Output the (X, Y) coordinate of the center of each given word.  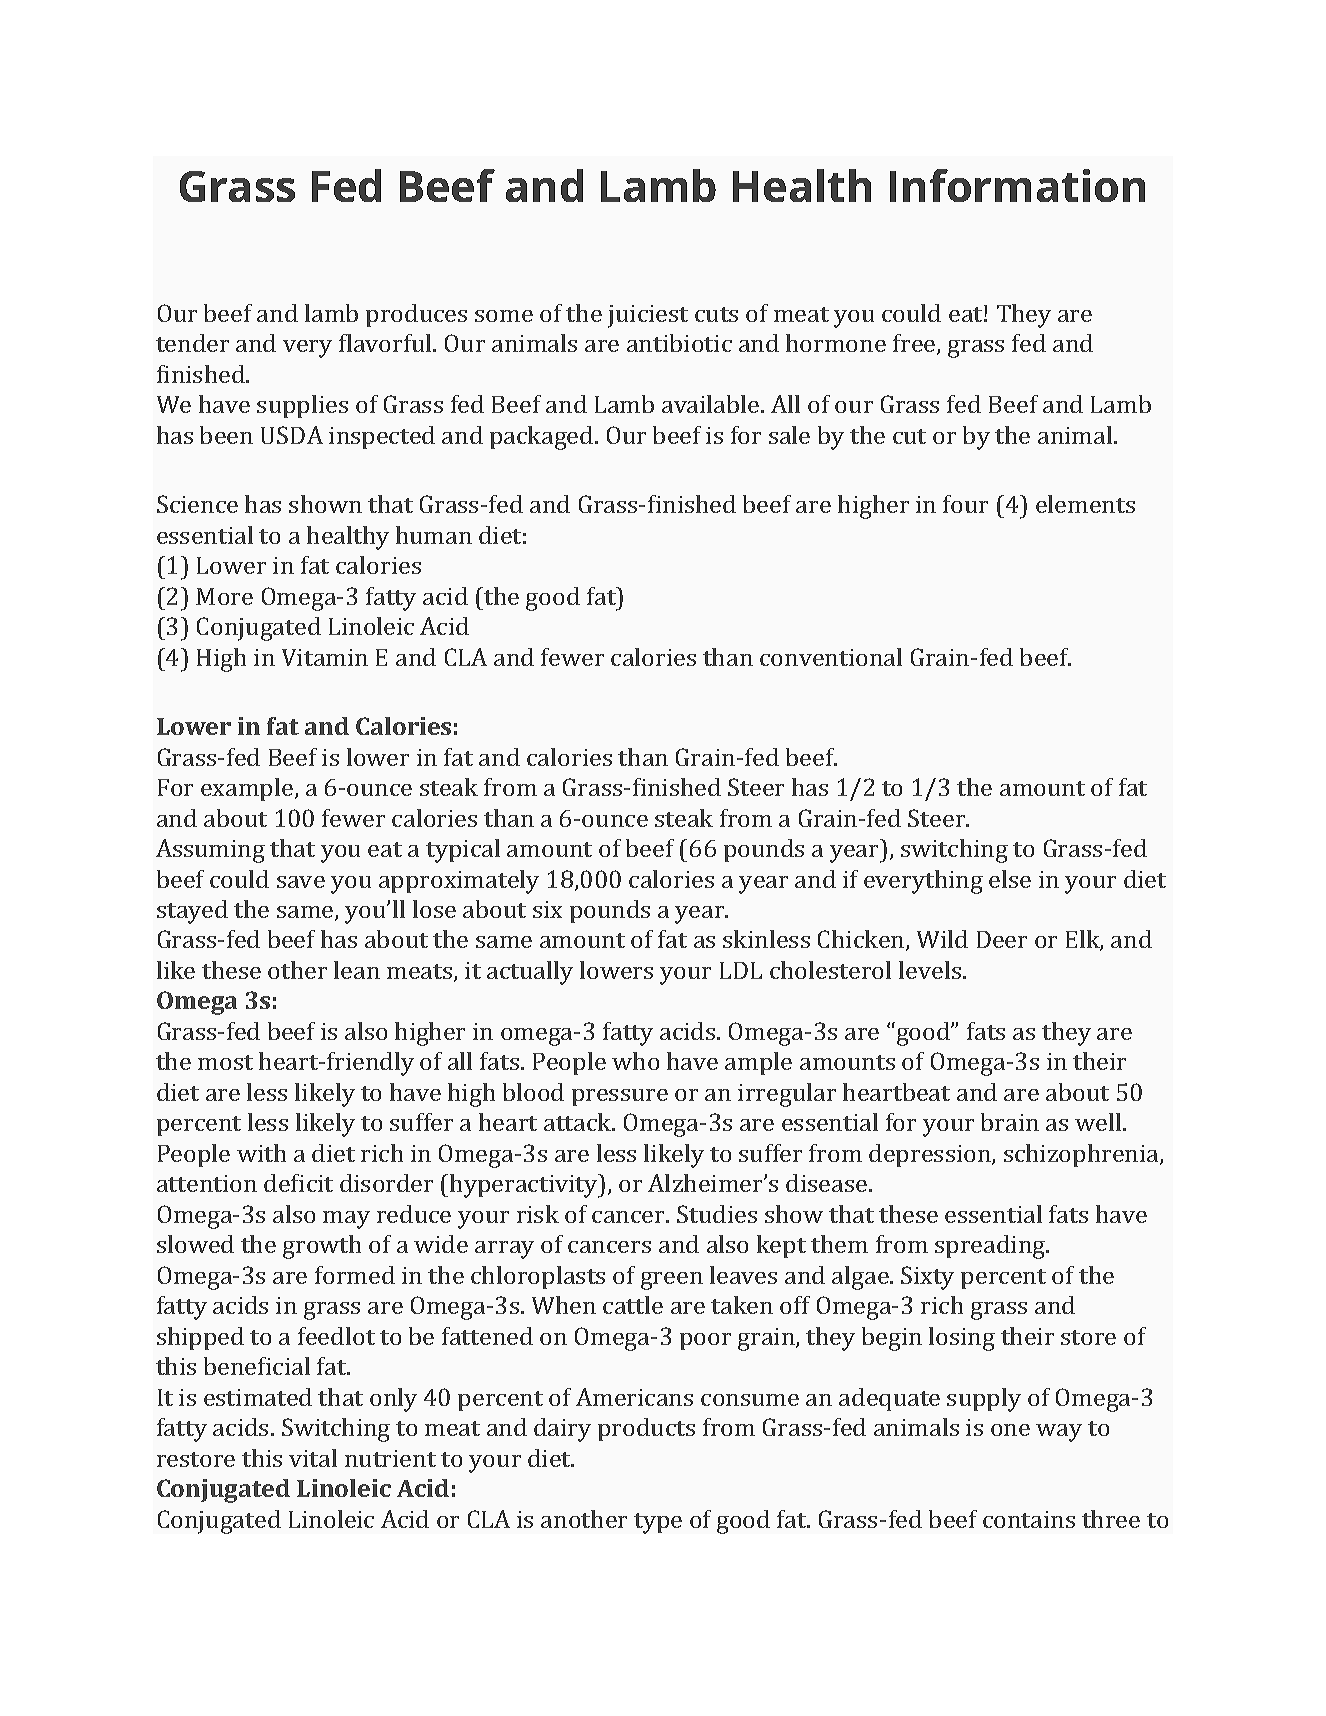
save (301, 882)
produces (416, 315)
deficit (298, 1183)
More (224, 596)
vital (313, 1458)
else (1010, 879)
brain (1010, 1122)
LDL (741, 970)
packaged (543, 438)
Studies (717, 1214)
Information (1017, 185)
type (658, 1523)
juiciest (648, 316)
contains (1029, 1519)
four (965, 504)
